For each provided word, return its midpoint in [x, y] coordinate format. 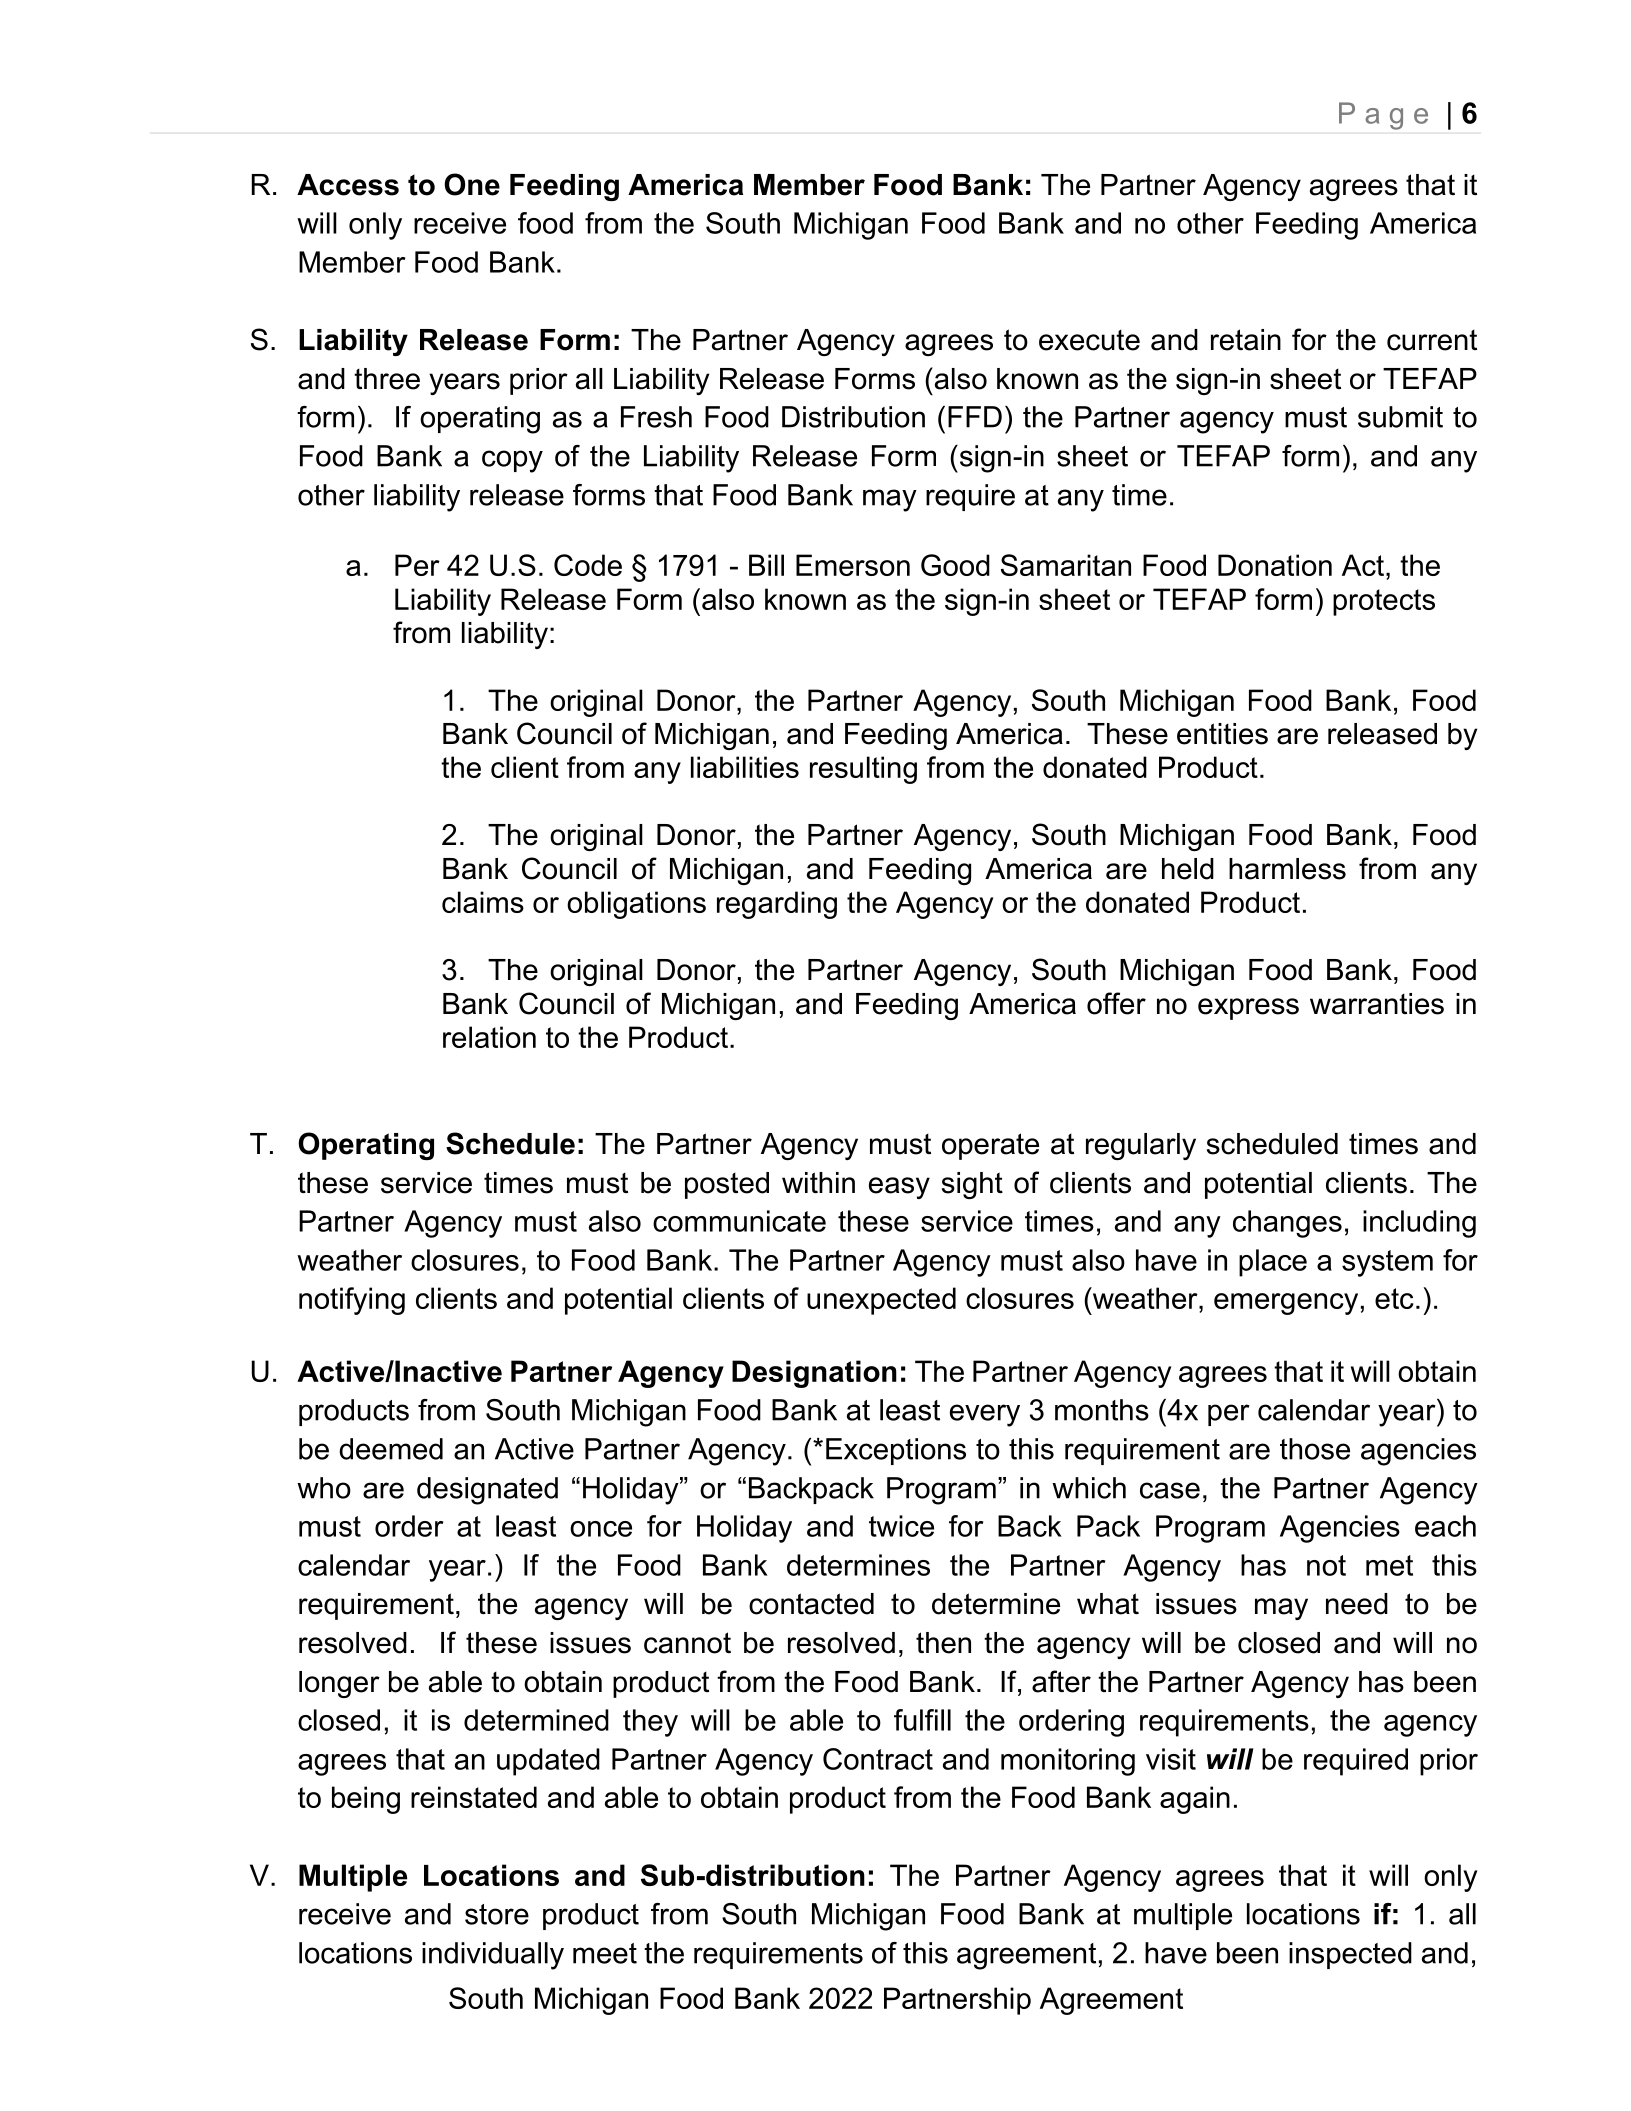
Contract [878, 1759]
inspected [1350, 1955]
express [1248, 1009]
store [497, 1914]
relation [489, 1037]
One [472, 184]
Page [1383, 116]
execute [1089, 340]
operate [990, 1146]
